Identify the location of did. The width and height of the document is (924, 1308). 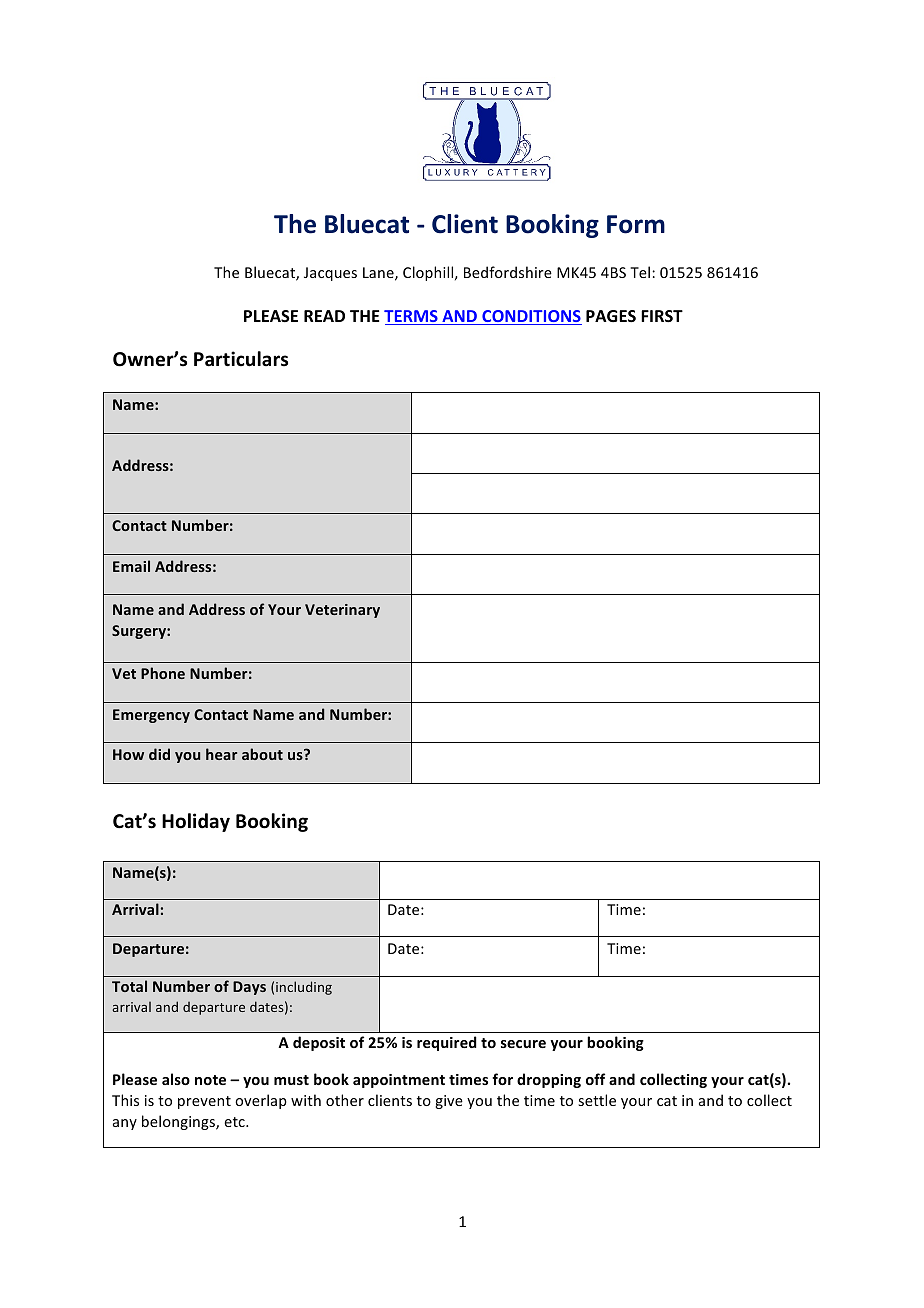
(159, 754).
